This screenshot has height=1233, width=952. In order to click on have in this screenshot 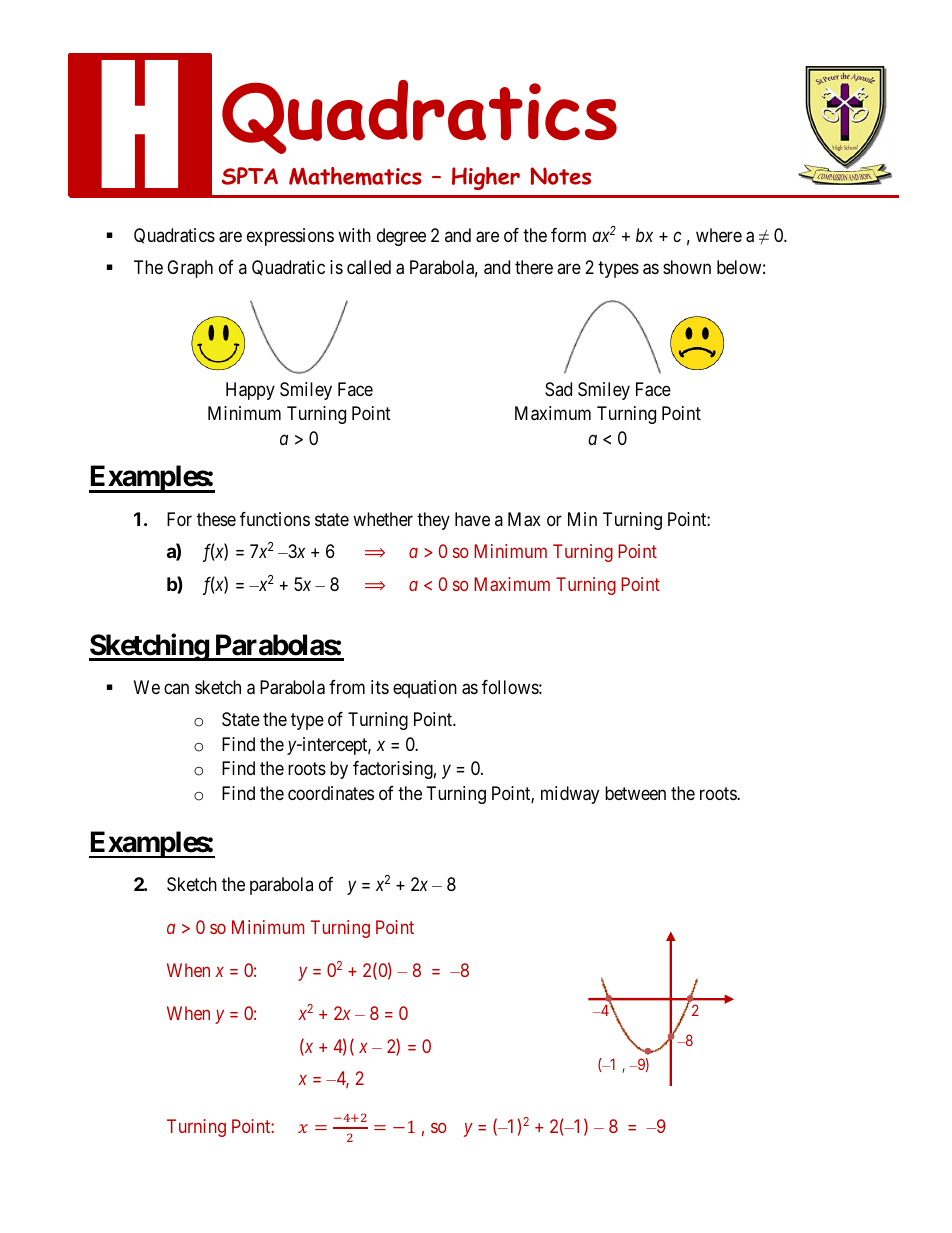, I will do `click(472, 519)`.
